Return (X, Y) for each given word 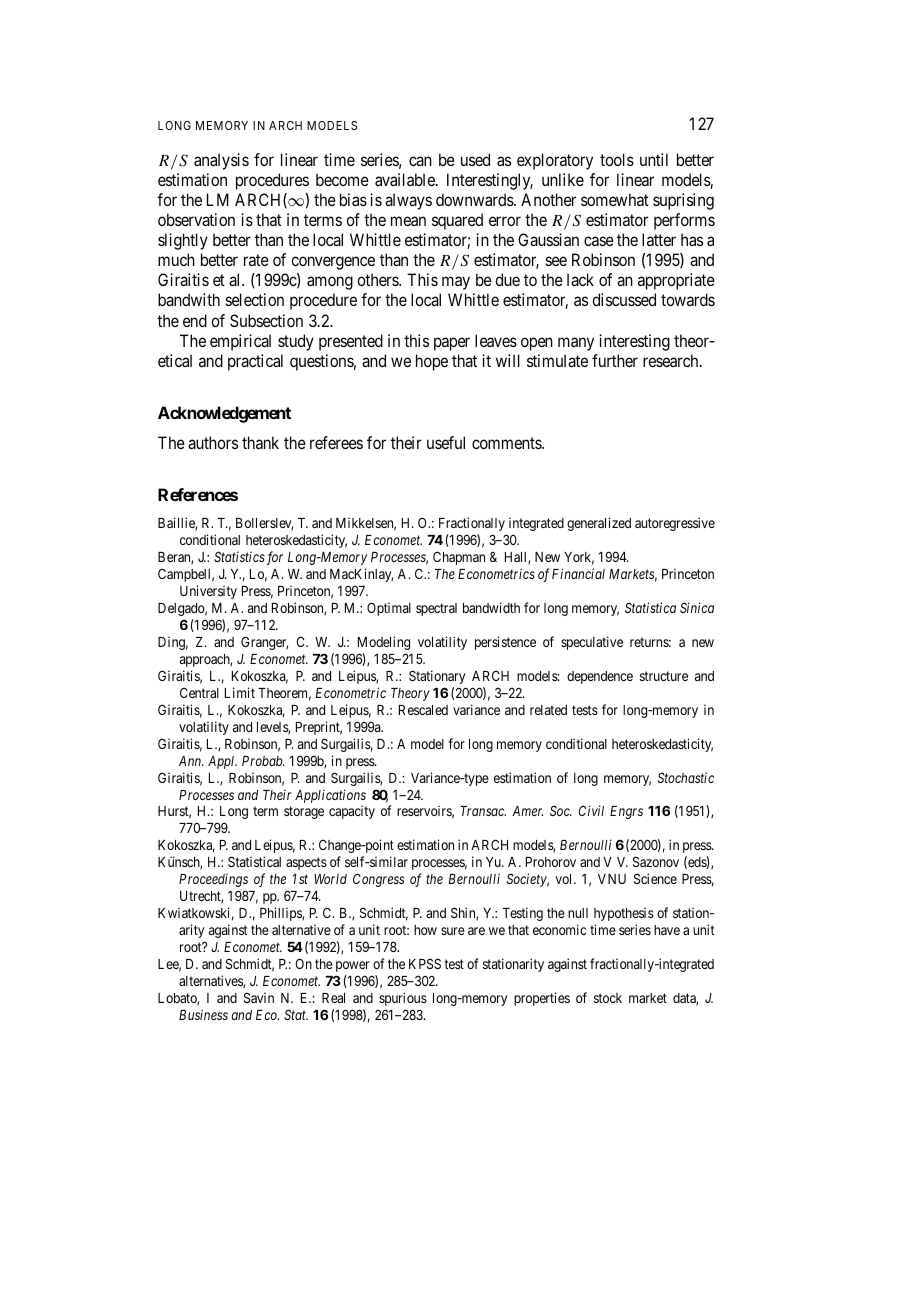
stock (608, 998)
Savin (259, 997)
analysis (221, 161)
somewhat (615, 199)
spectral (436, 609)
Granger (264, 643)
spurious (403, 999)
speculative (592, 643)
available (406, 179)
